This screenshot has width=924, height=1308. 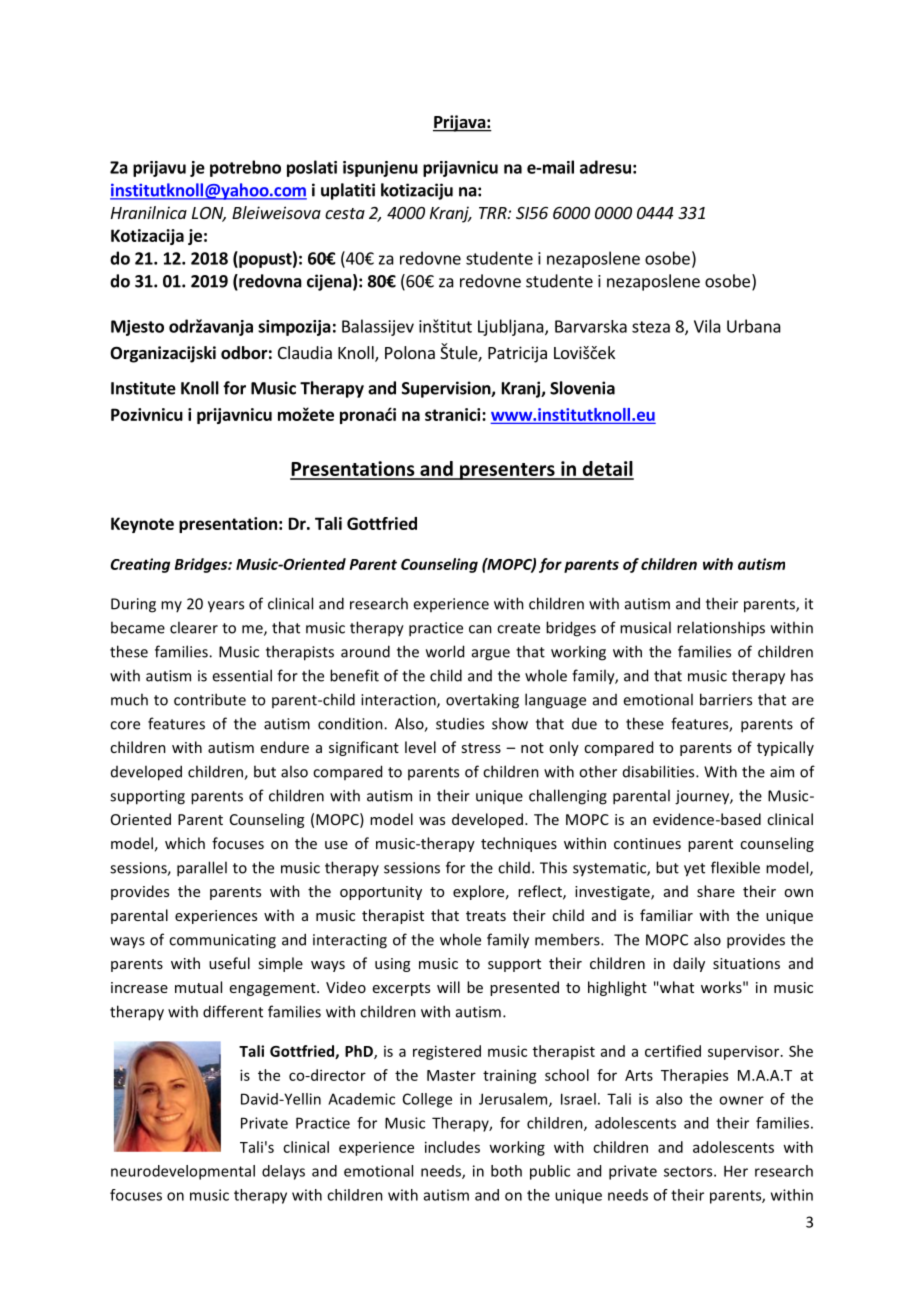 What do you see at coordinates (486, 916) in the screenshot?
I see `treats` at bounding box center [486, 916].
